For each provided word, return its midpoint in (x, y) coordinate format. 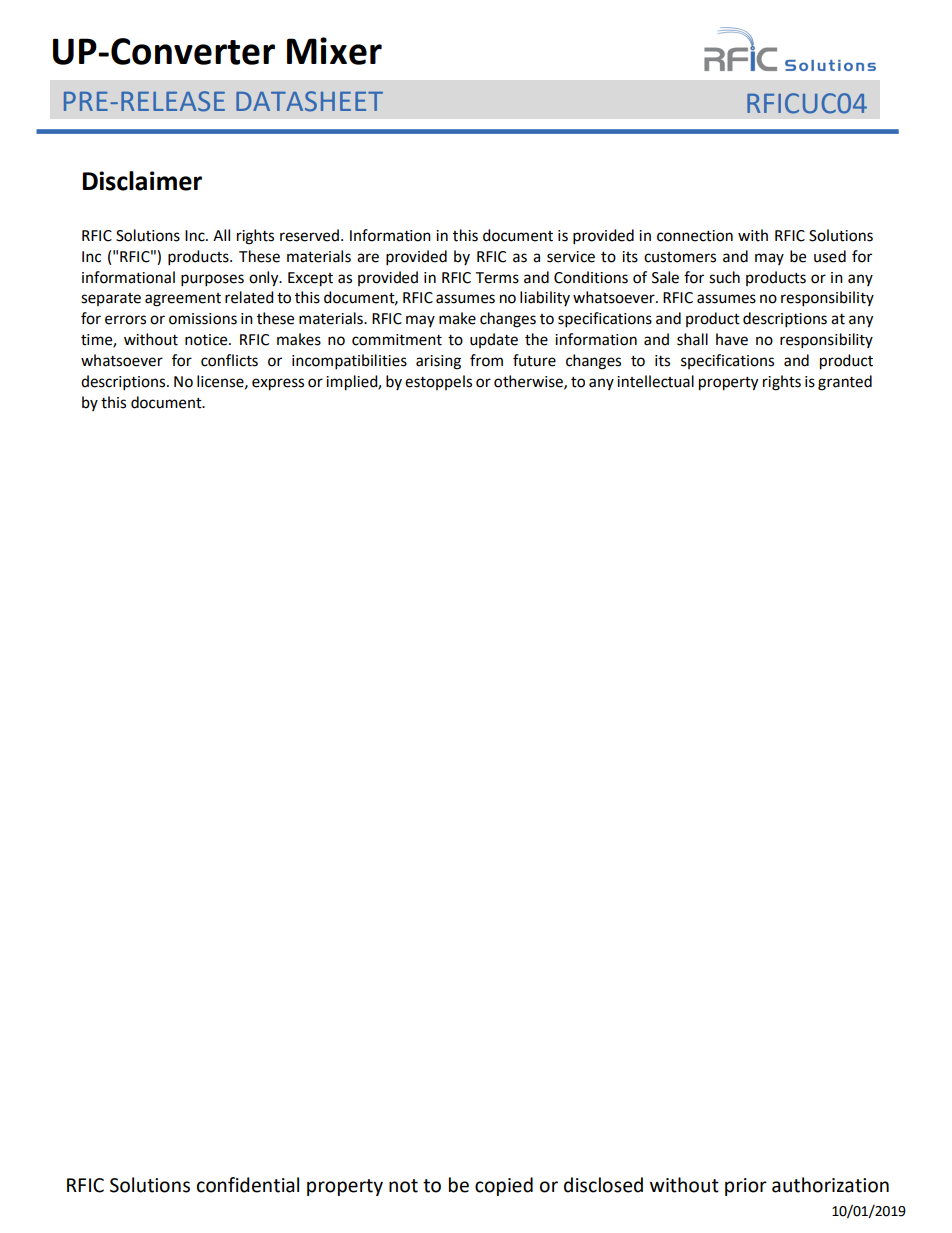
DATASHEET (309, 101)
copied (504, 1186)
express (278, 384)
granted (845, 383)
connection (695, 236)
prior (746, 1187)
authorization (830, 1185)
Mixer (334, 51)
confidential (248, 1185)
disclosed (603, 1185)
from (486, 360)
